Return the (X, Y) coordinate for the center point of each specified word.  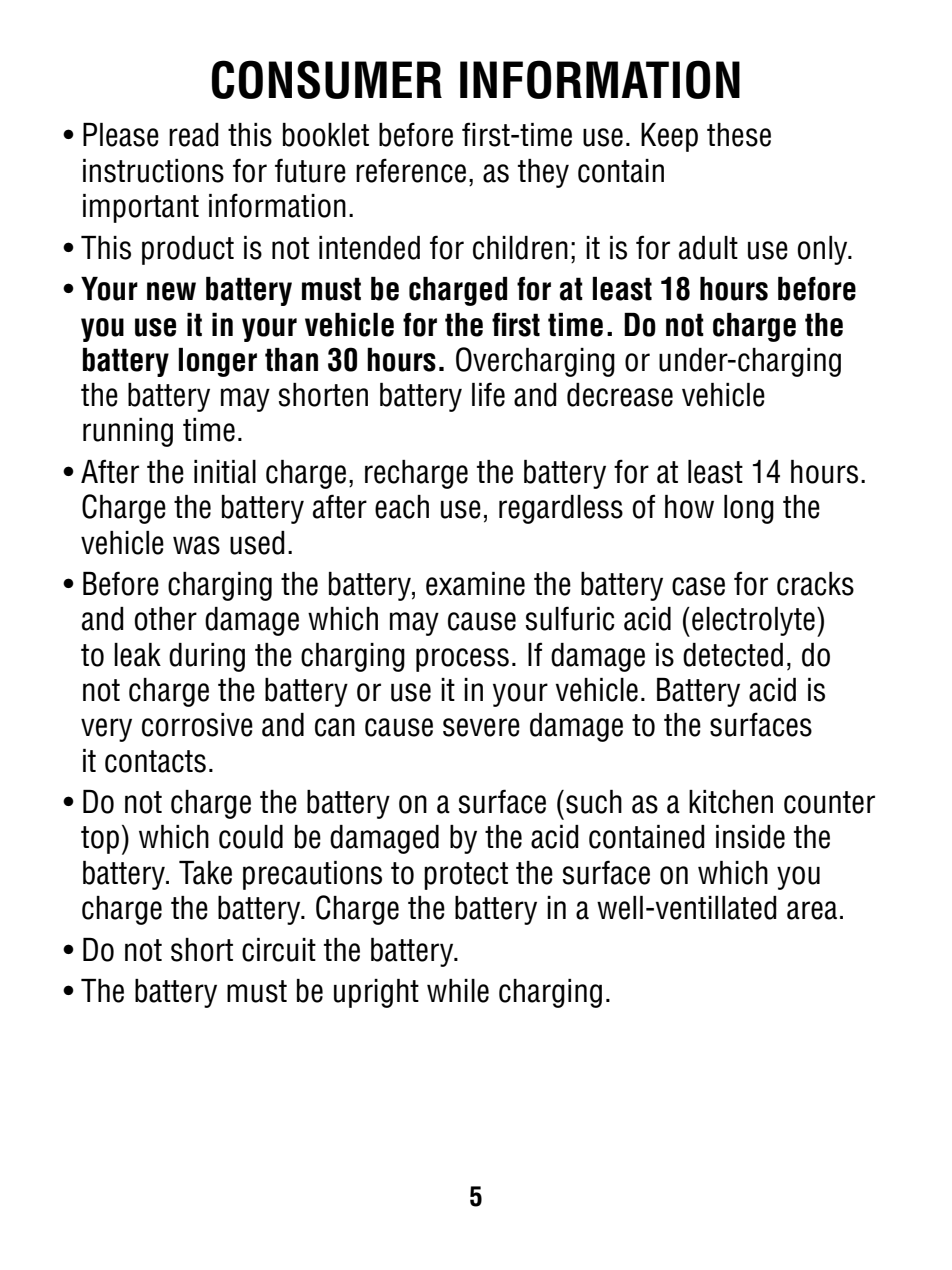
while (458, 991)
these (739, 135)
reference (411, 170)
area (812, 910)
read (194, 135)
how (689, 507)
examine (475, 584)
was (196, 545)
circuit (279, 950)
